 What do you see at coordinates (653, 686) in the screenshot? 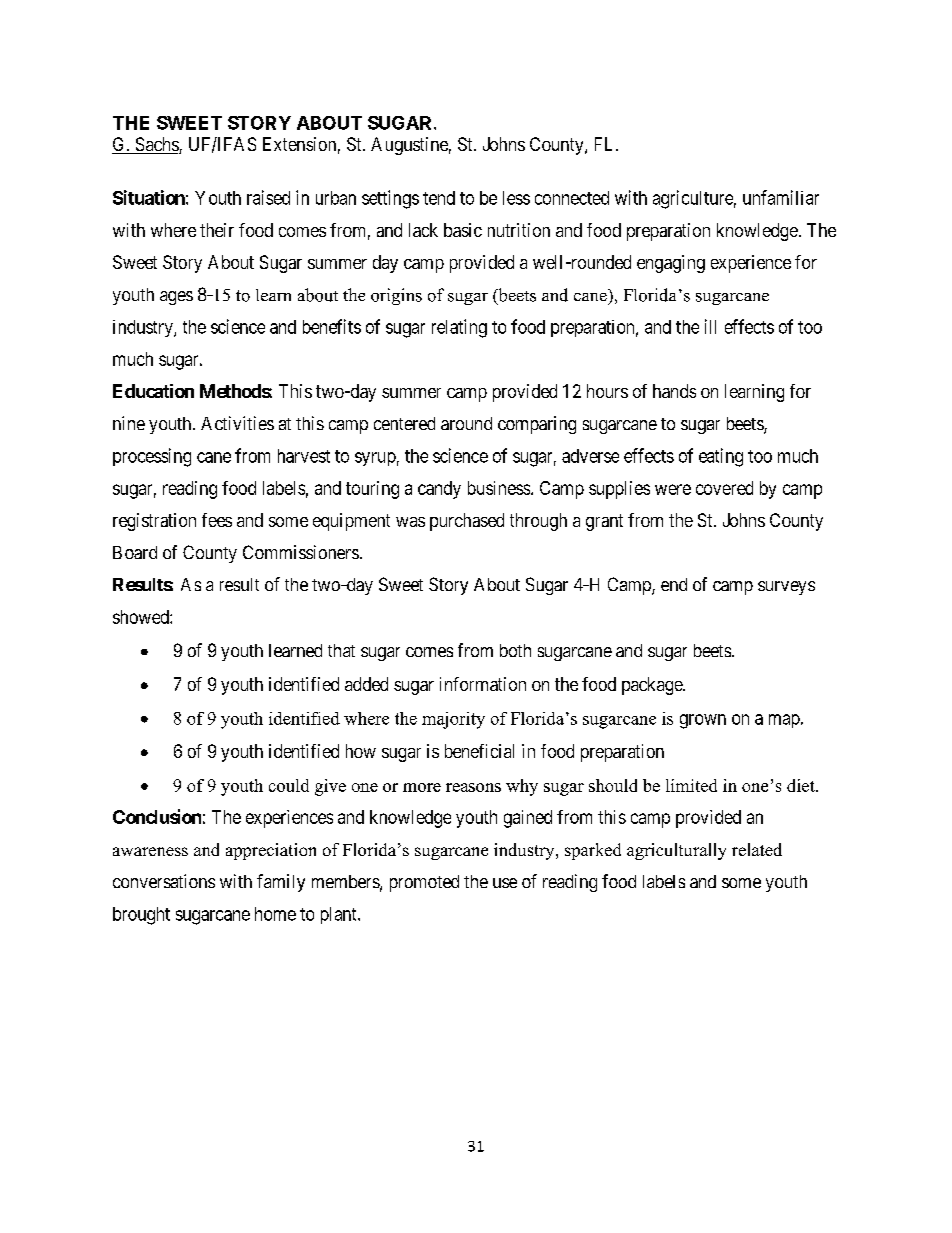
I see `package` at bounding box center [653, 686].
